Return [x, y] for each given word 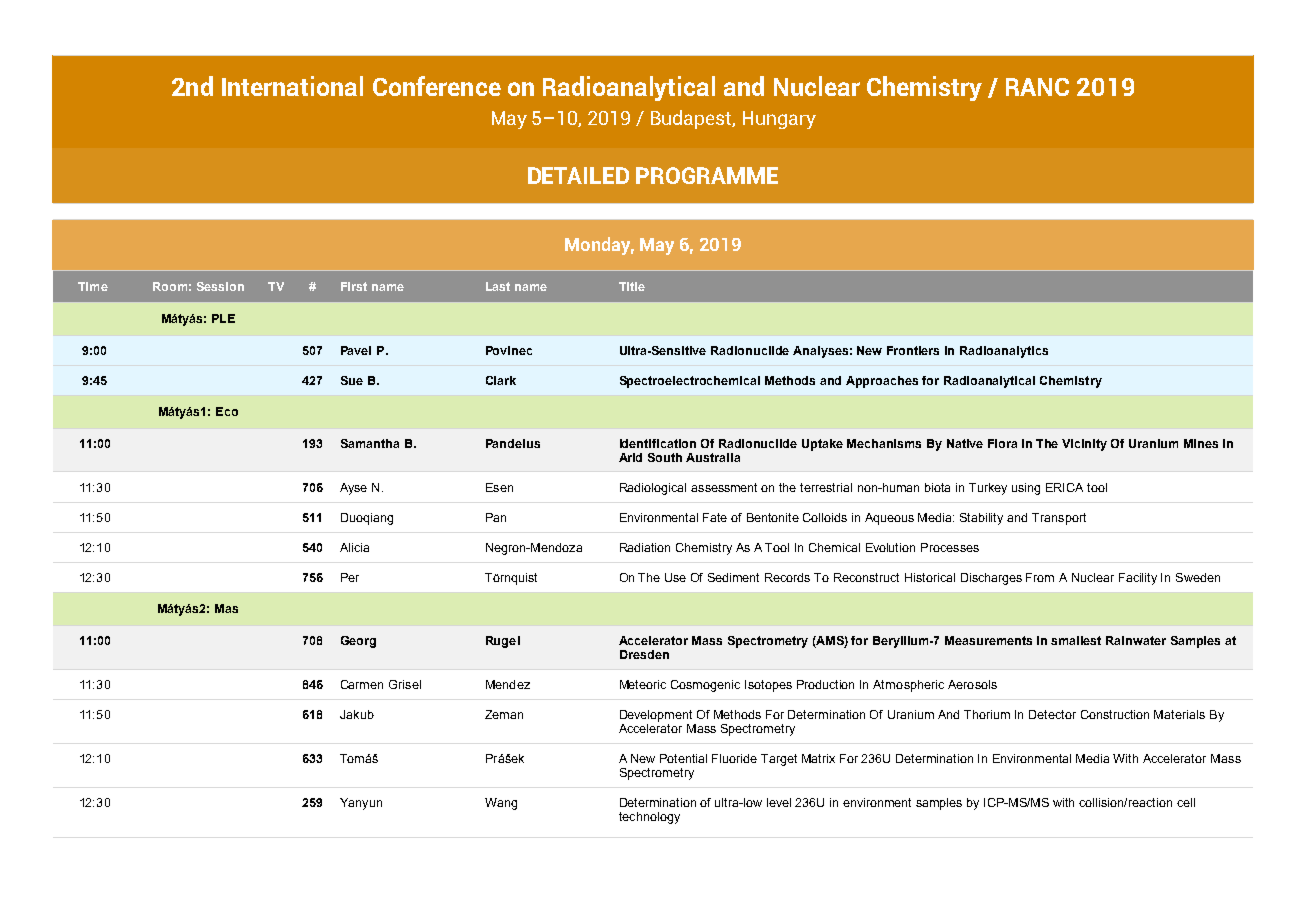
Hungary [779, 120]
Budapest [693, 119]
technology [649, 818]
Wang [501, 804]
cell [1186, 802]
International [292, 86]
